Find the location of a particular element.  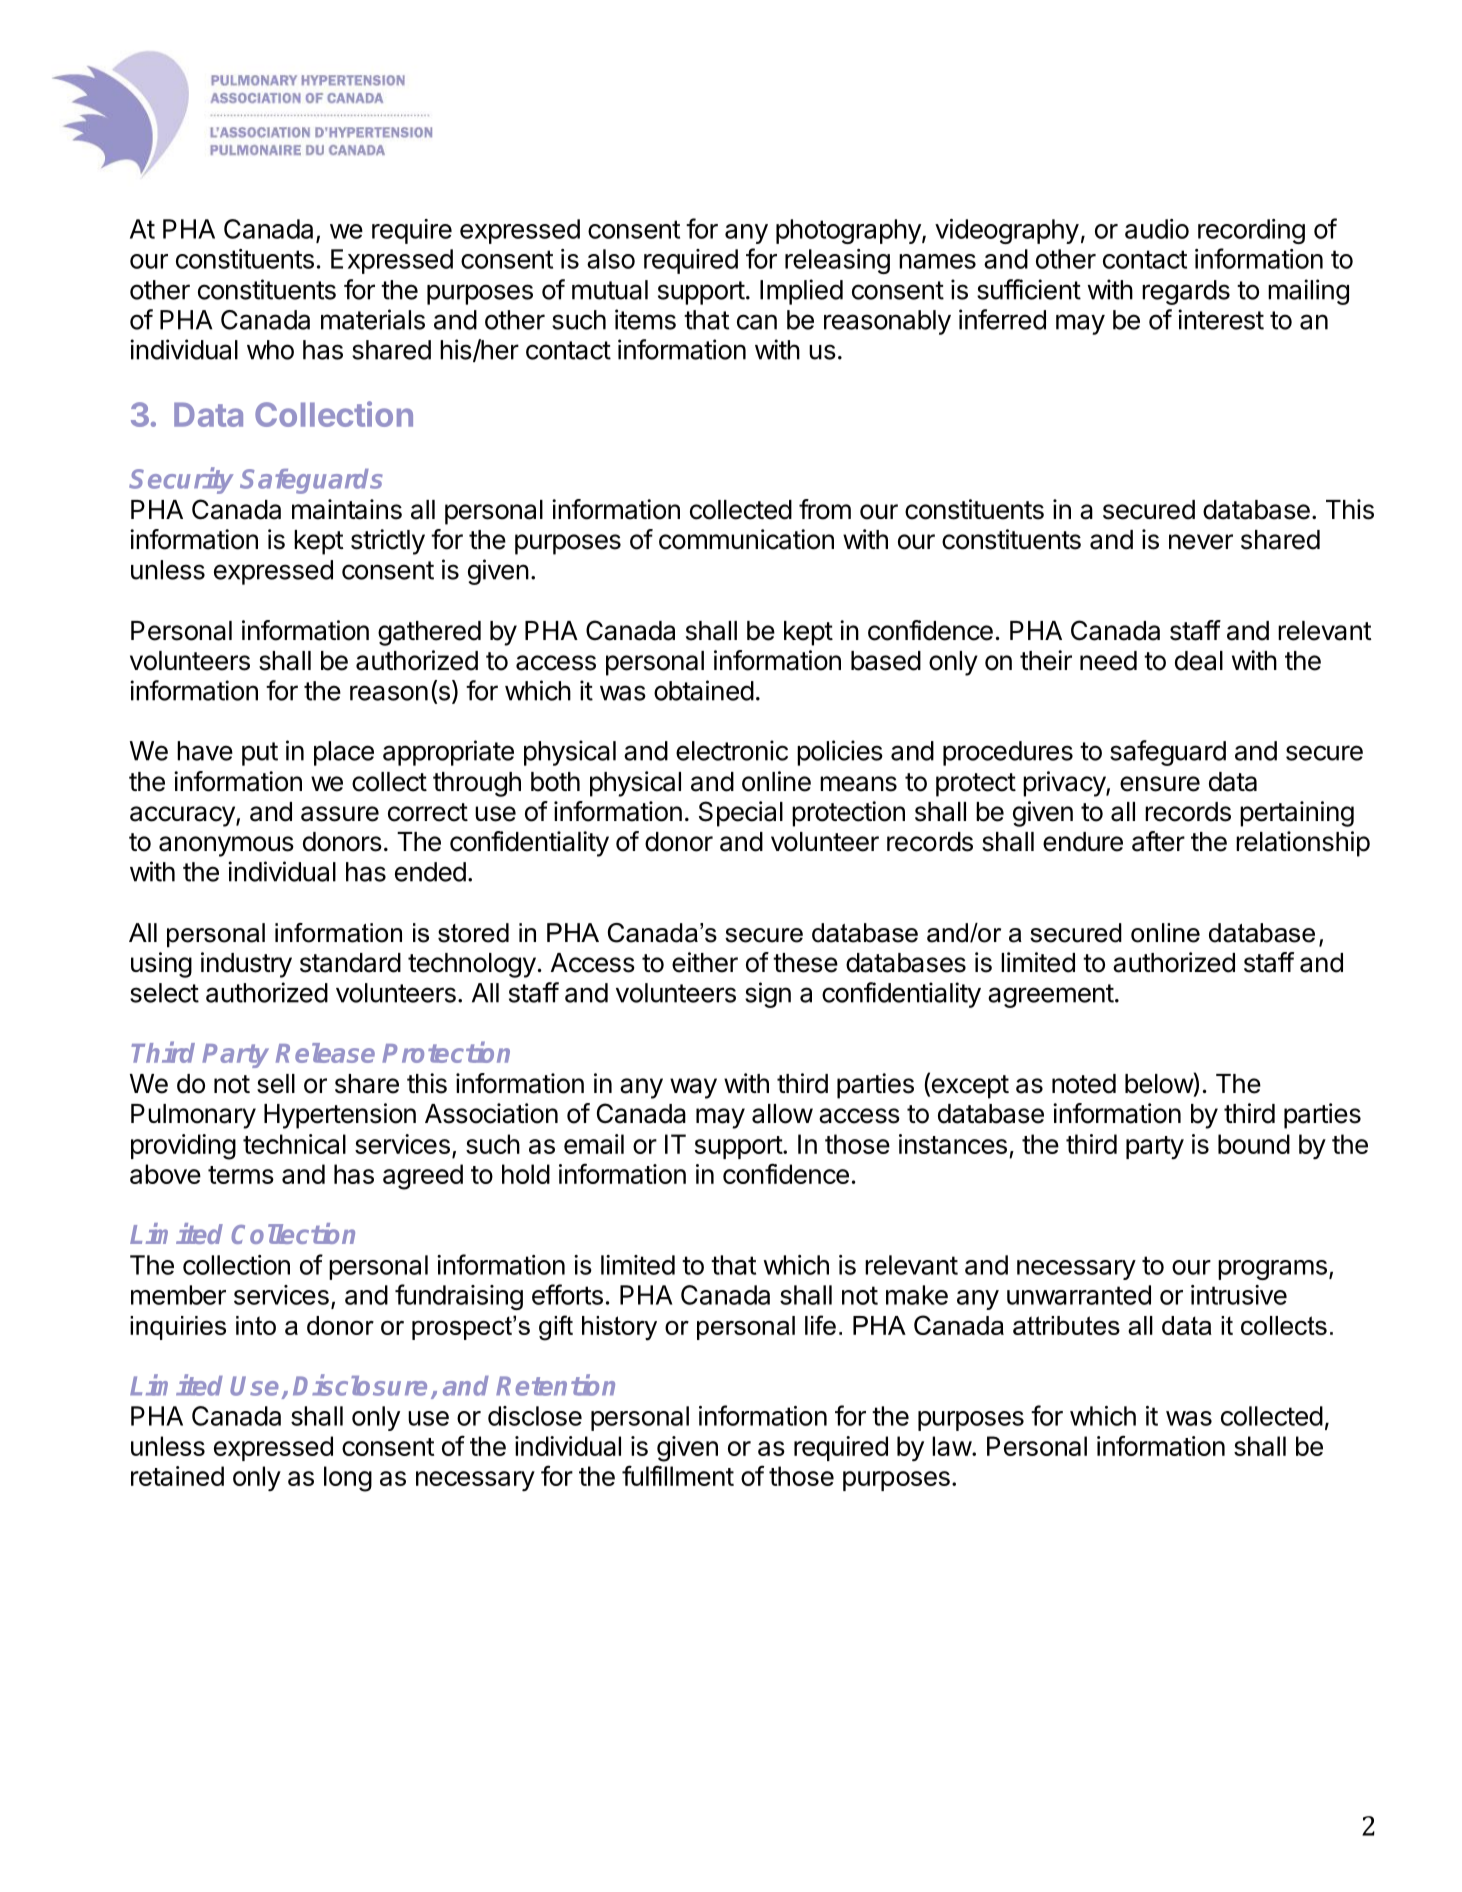

long is located at coordinates (348, 1479).
